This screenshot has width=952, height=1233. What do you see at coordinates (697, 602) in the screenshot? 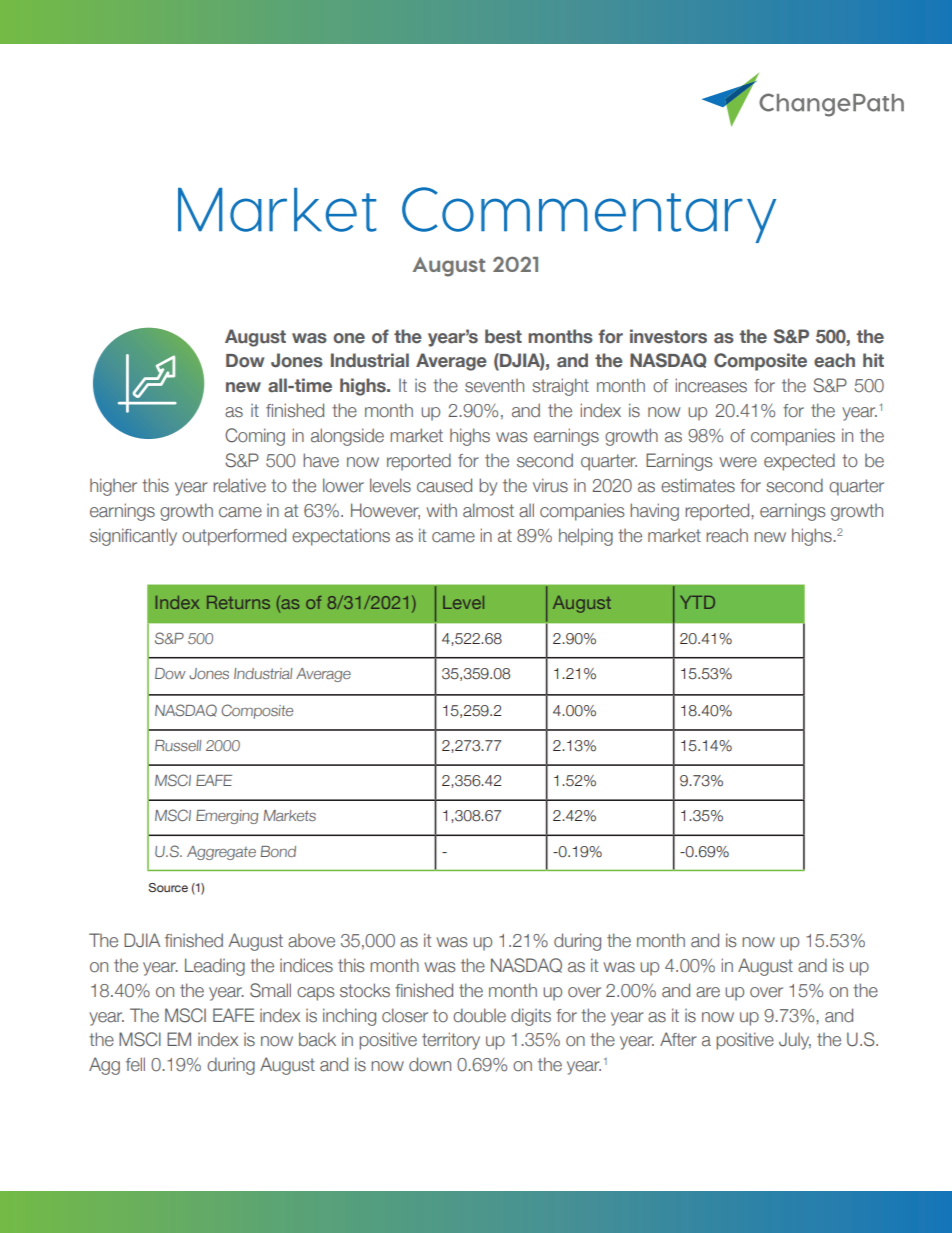
I see `YTD` at bounding box center [697, 602].
